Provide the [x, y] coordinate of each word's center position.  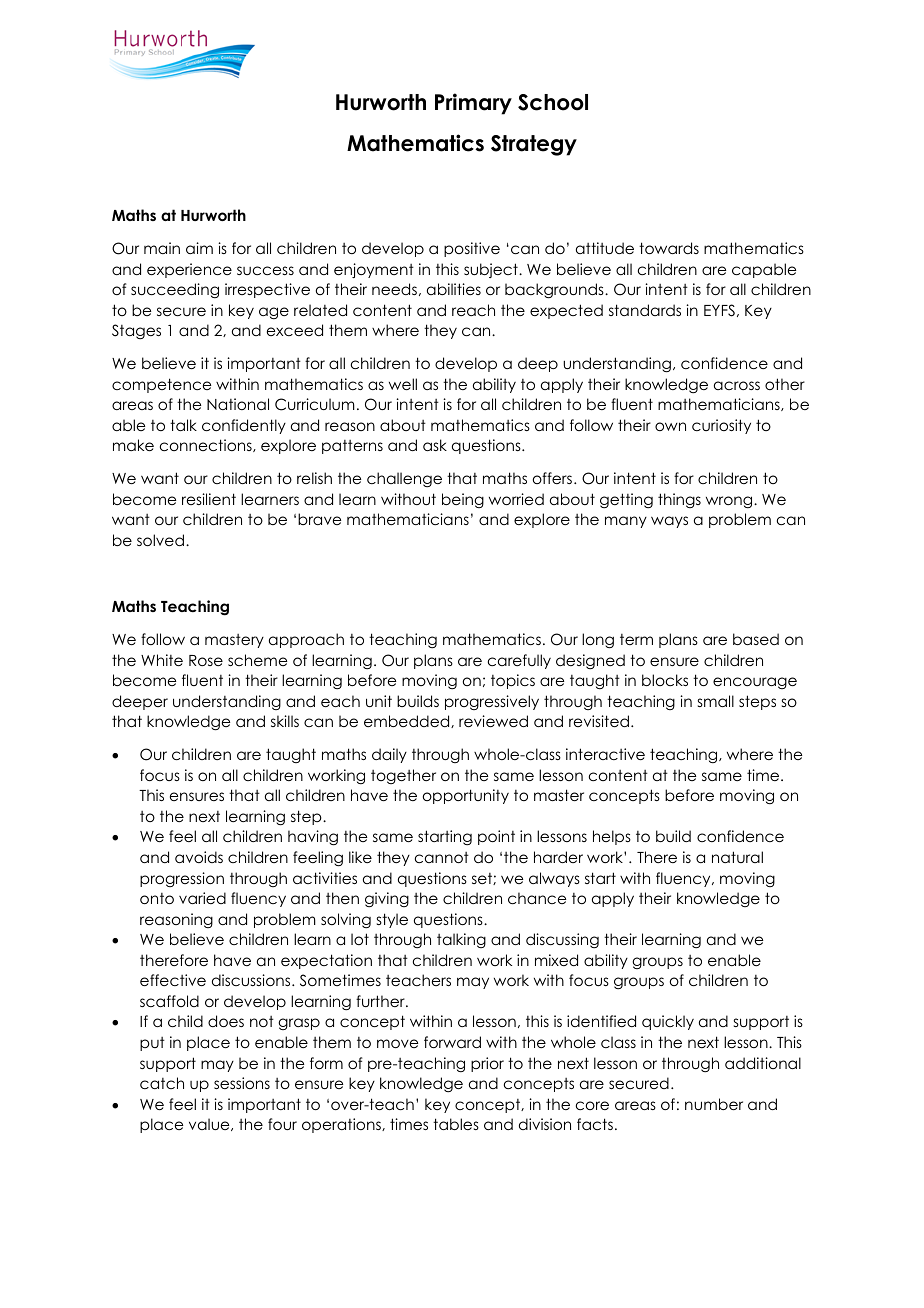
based [756, 639]
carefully [519, 661]
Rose [206, 660]
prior [487, 1064]
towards [669, 248]
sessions [242, 1083]
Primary [473, 104]
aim [199, 248]
